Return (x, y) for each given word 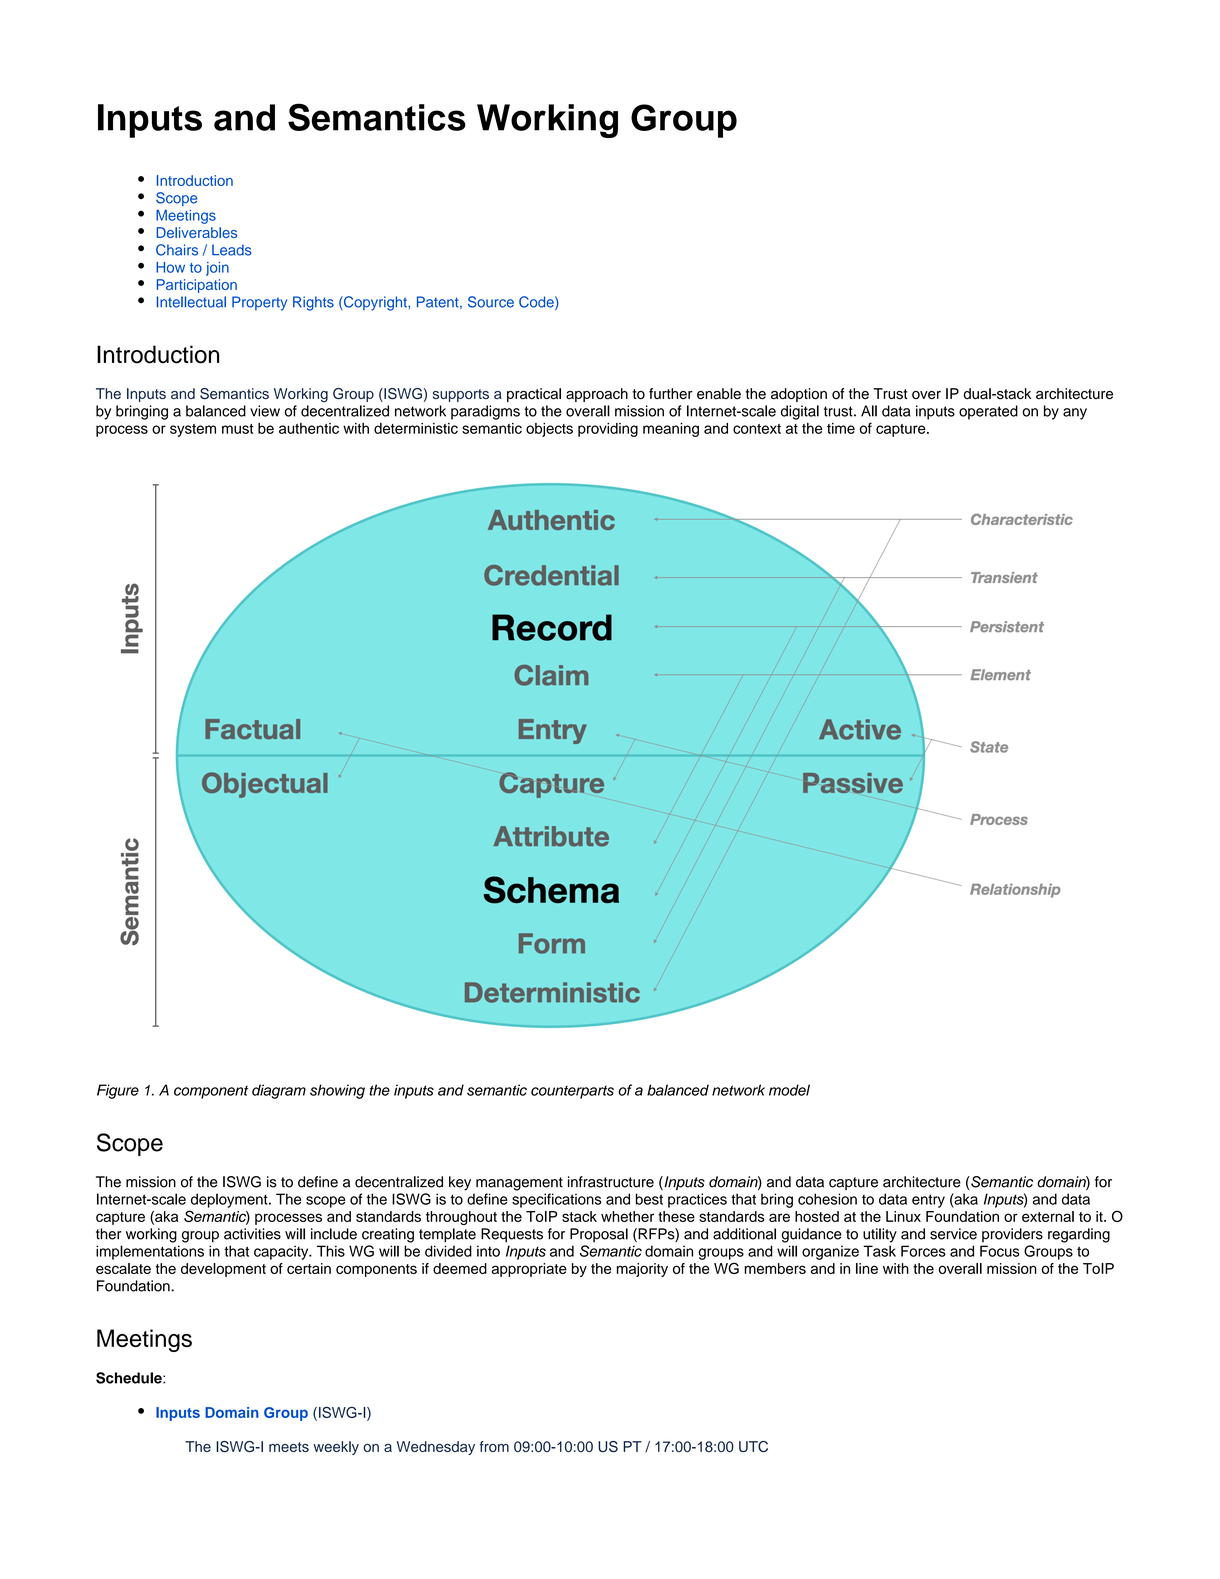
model (789, 1090)
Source (491, 302)
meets (289, 1447)
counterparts (572, 1092)
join (217, 269)
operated (988, 412)
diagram (279, 1091)
